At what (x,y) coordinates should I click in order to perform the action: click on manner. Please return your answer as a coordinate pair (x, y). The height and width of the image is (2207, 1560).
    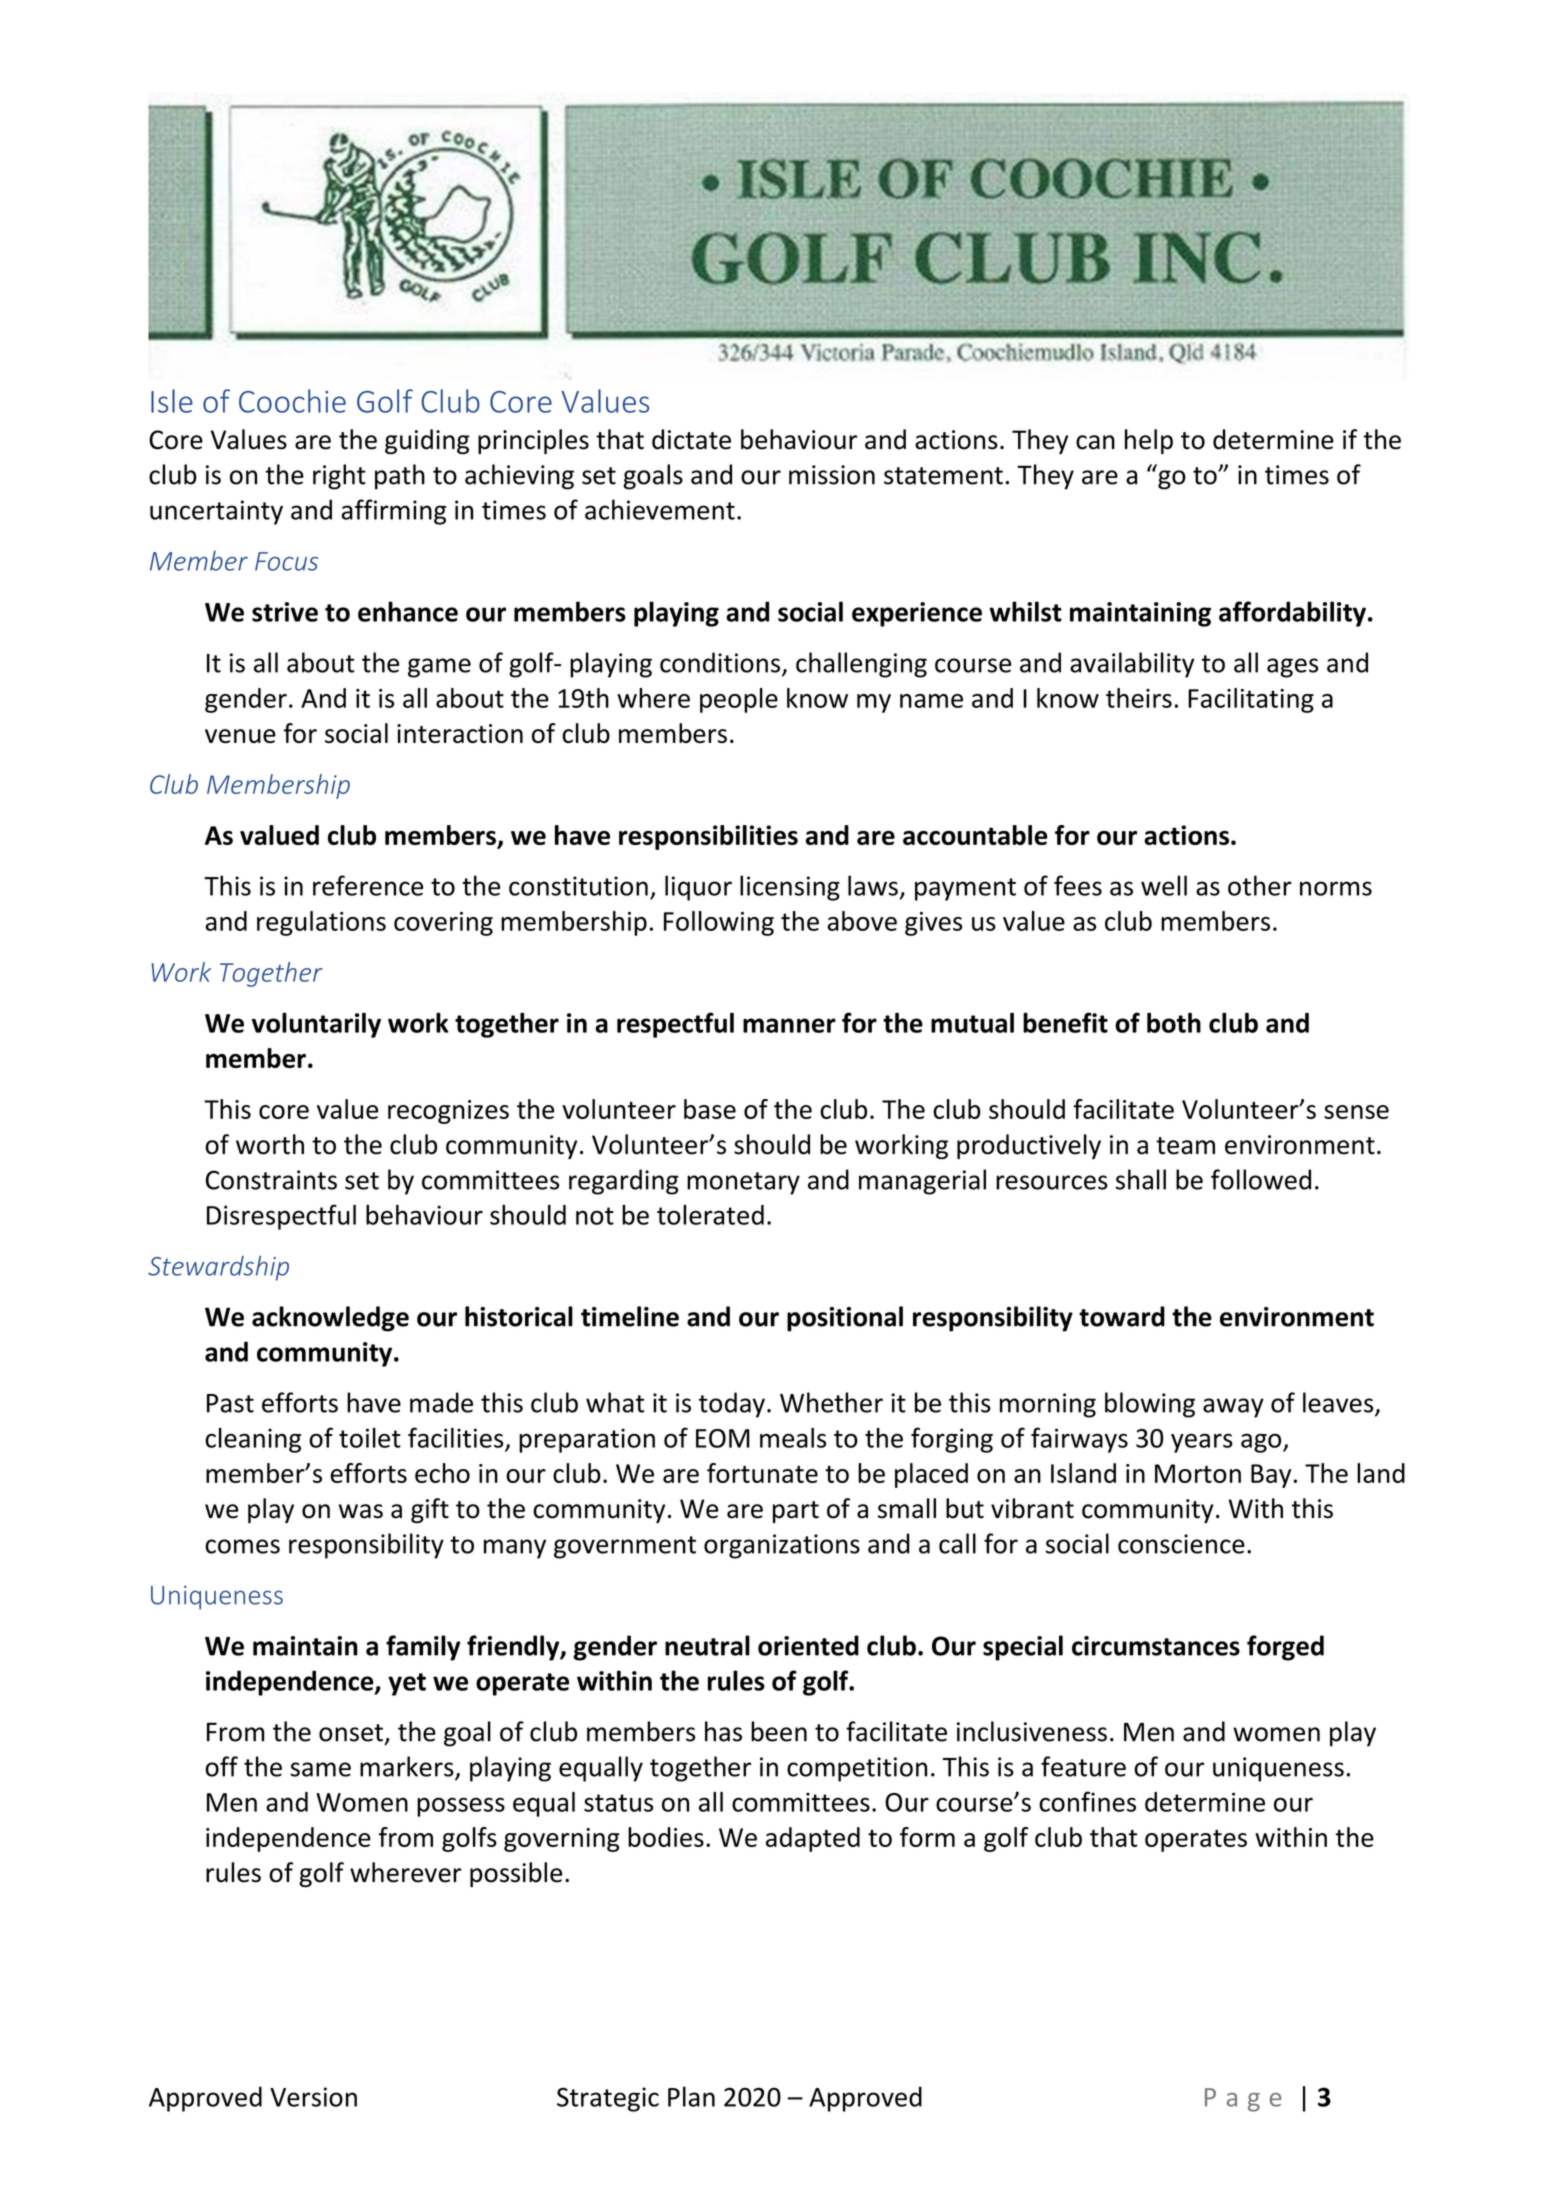
    Looking at the image, I should click on (789, 1025).
